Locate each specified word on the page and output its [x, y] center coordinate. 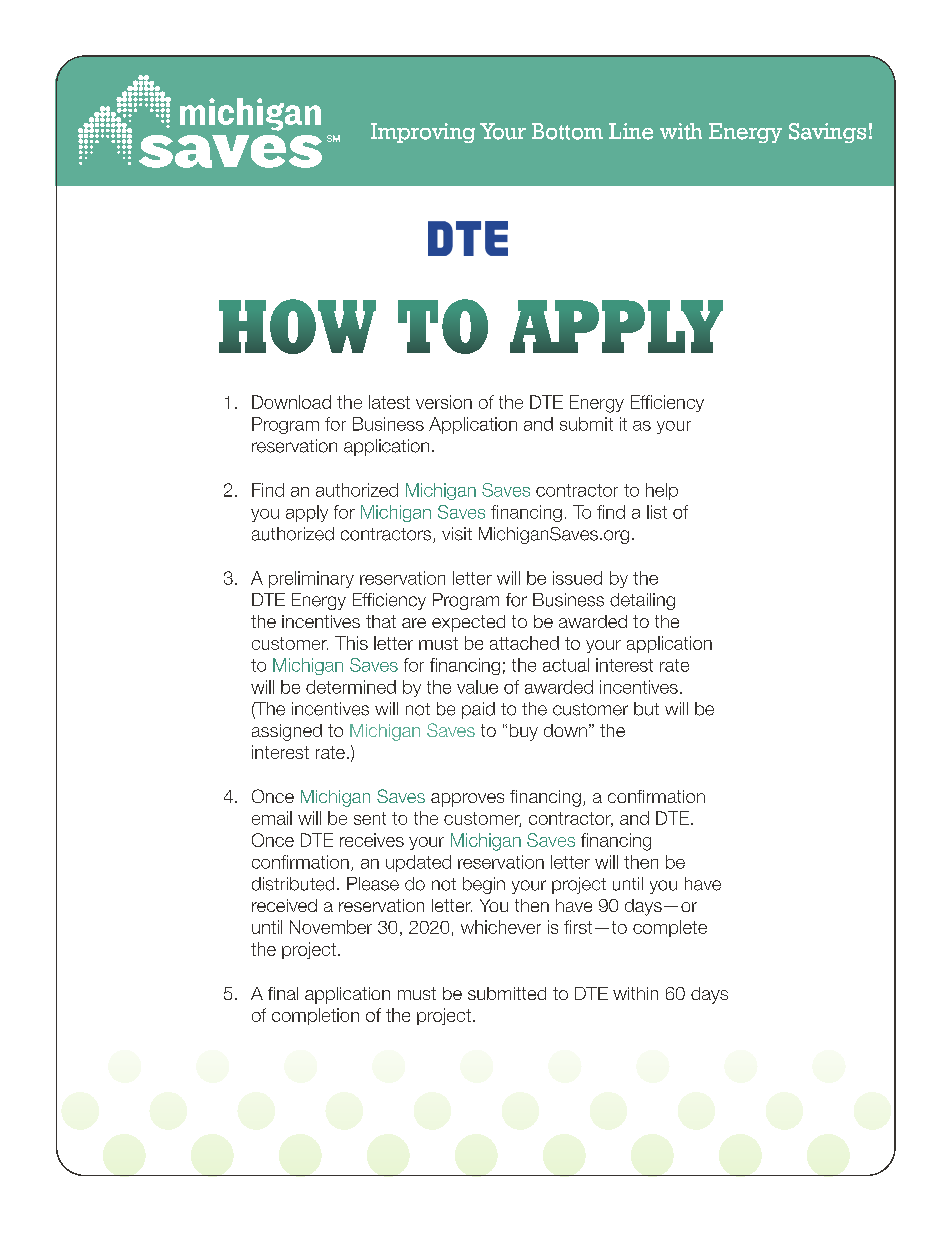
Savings [827, 133]
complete [670, 928]
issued [577, 578]
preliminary [311, 579]
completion [315, 1016]
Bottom [567, 131]
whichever [501, 927]
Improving [423, 133]
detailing [642, 601]
